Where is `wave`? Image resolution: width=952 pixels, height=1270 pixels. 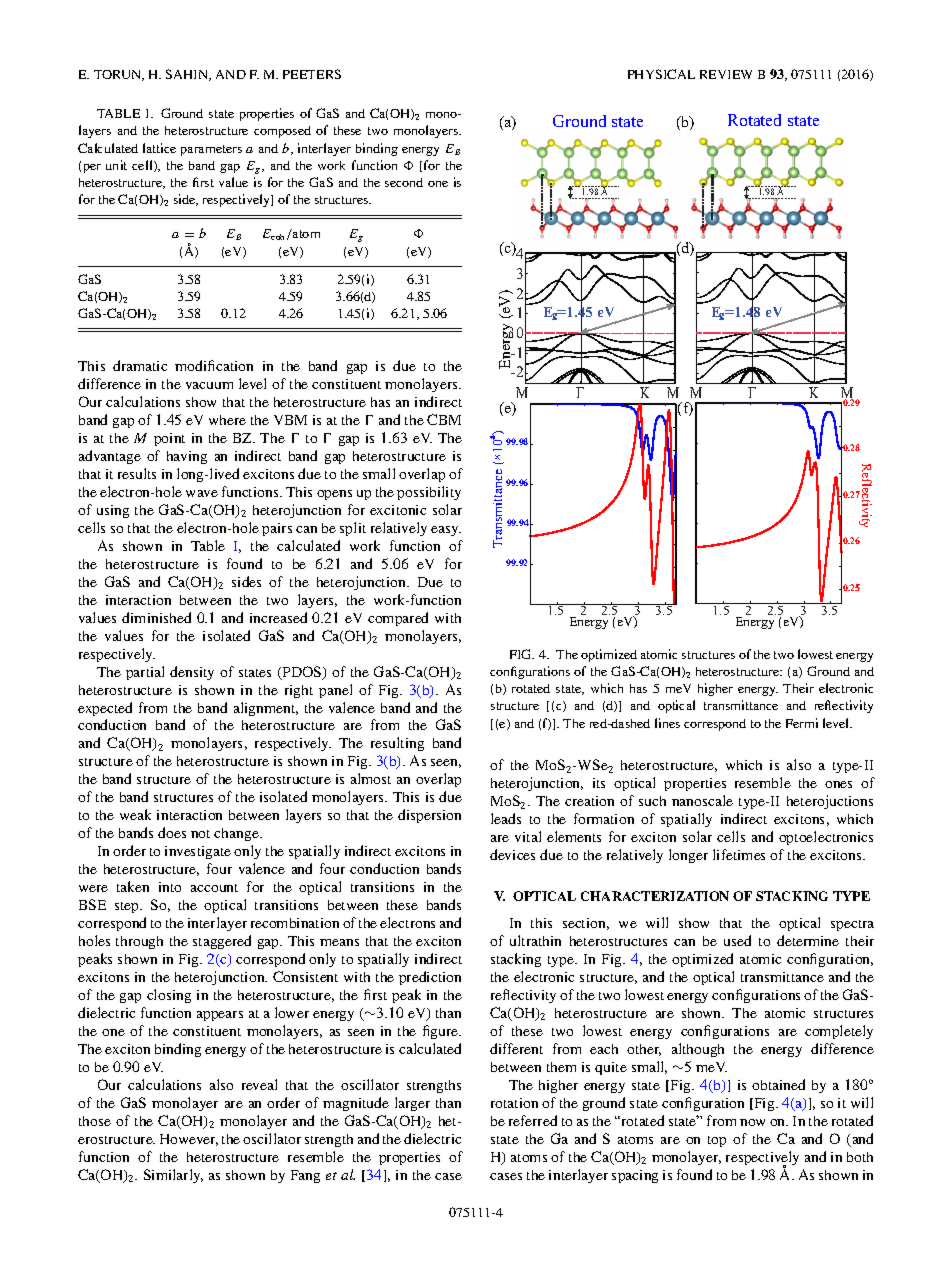
wave is located at coordinates (202, 493).
